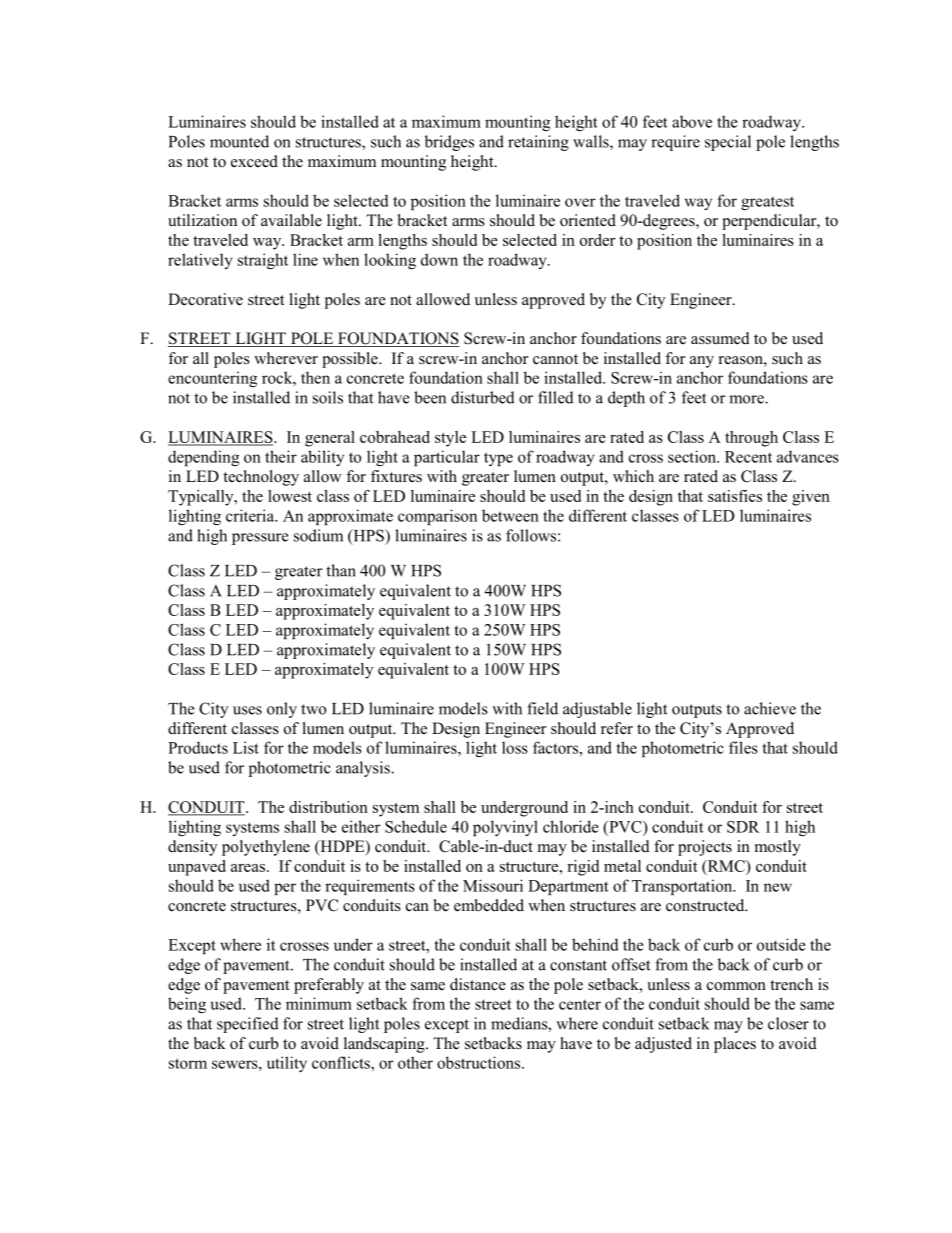 Image resolution: width=952 pixels, height=1233 pixels. I want to click on assumed, so click(720, 338).
